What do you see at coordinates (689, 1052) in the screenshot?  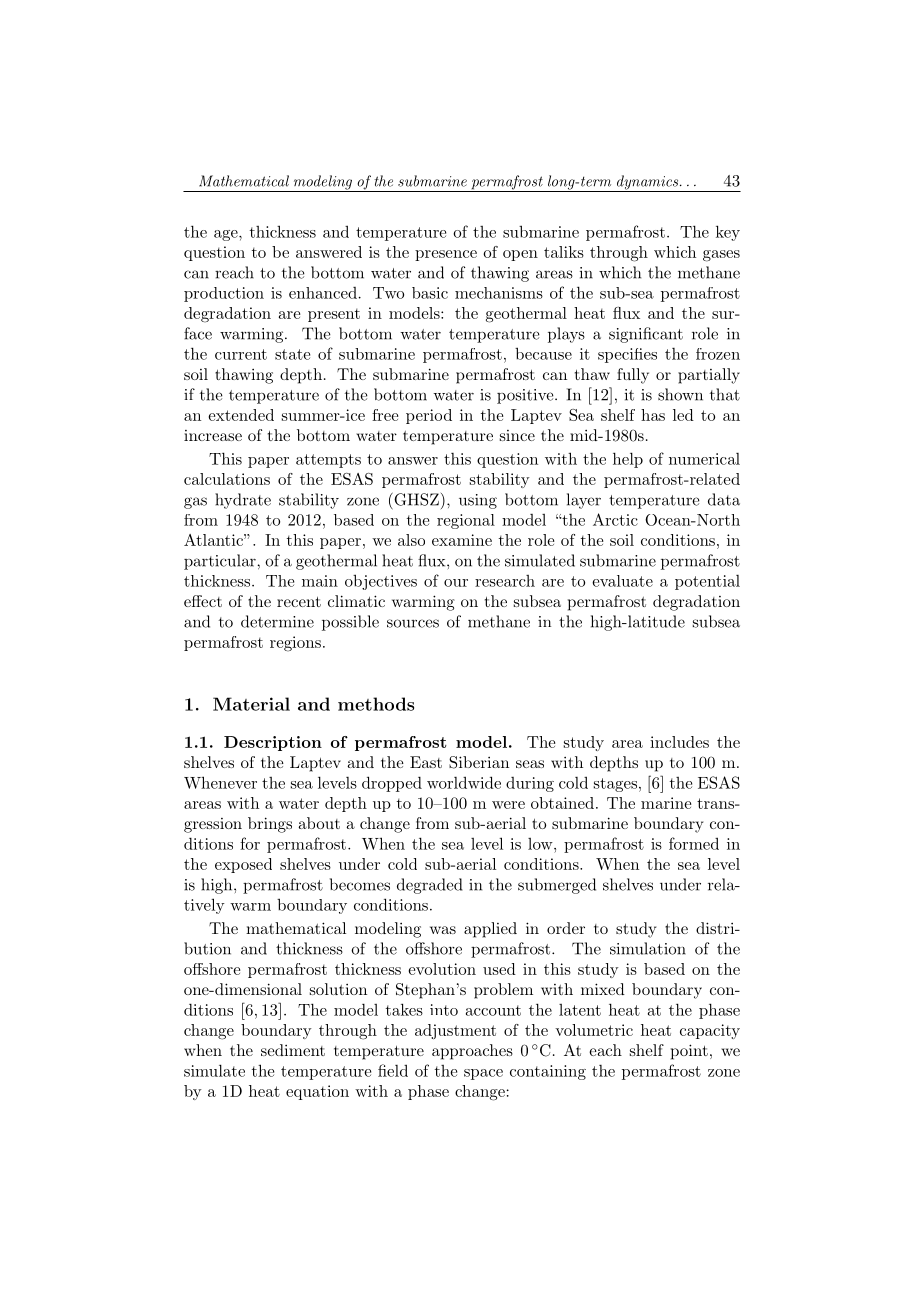 I see `point` at bounding box center [689, 1052].
